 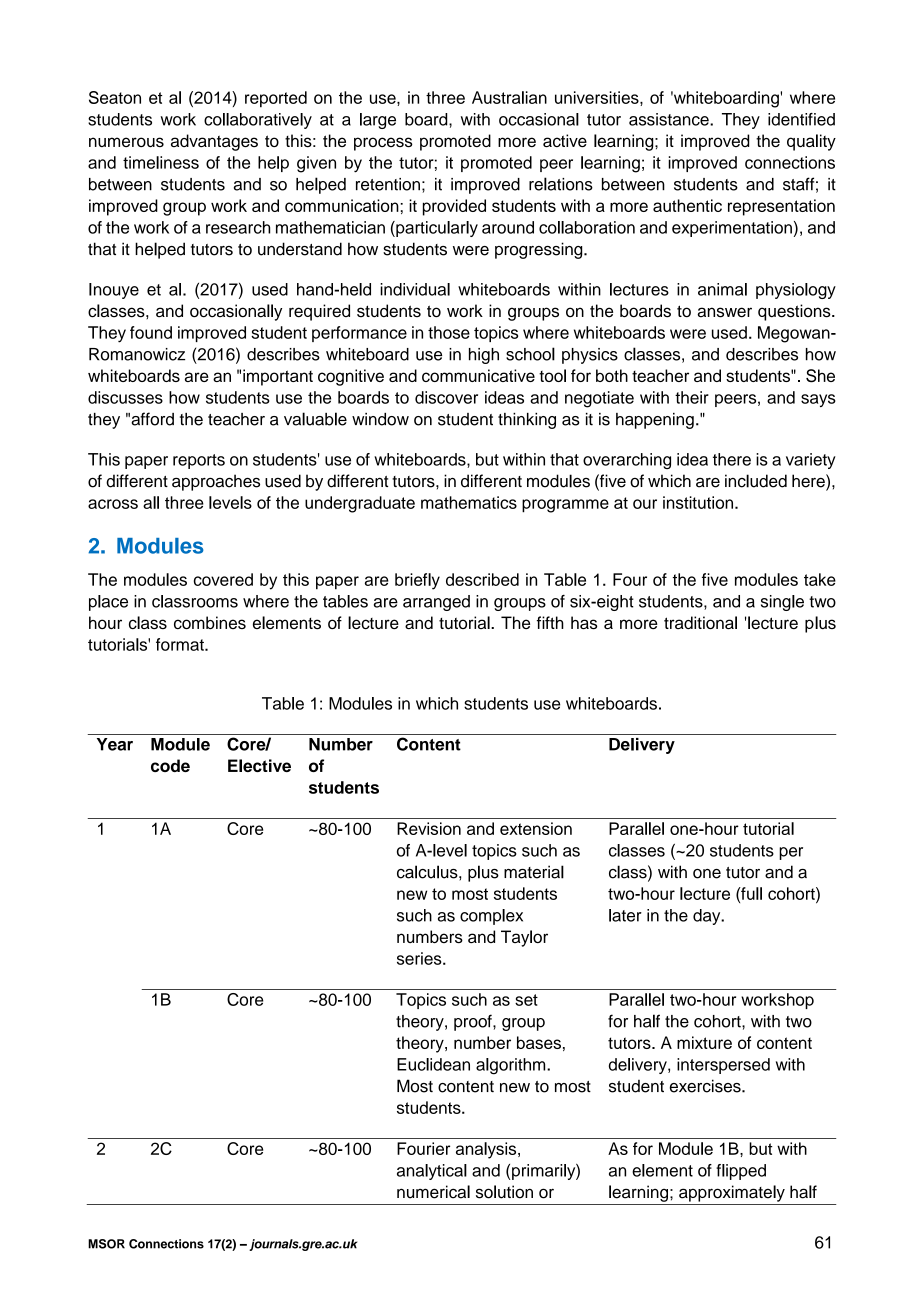 I want to click on Australian, so click(x=509, y=97).
